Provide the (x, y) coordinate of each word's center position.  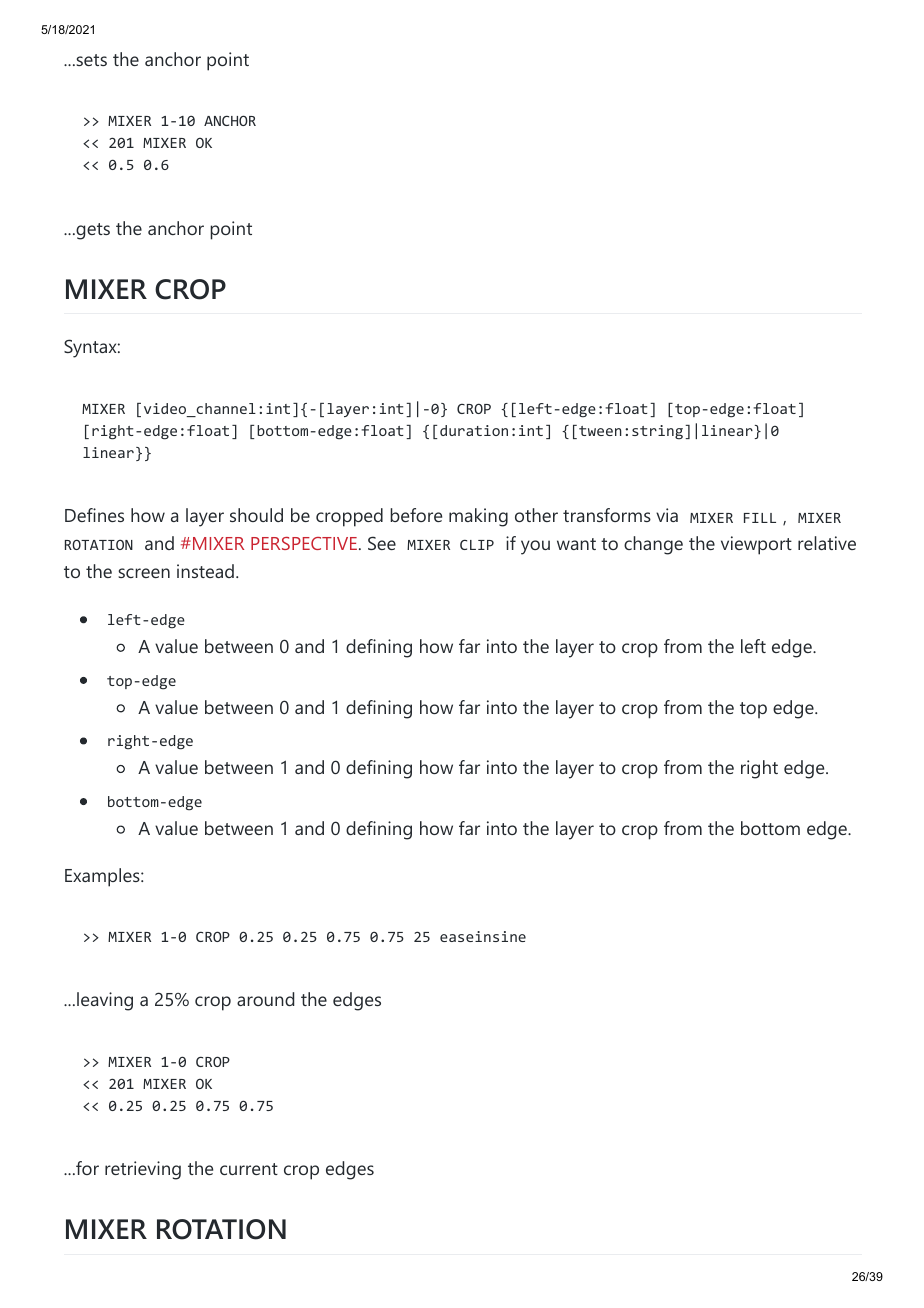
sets (90, 60)
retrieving (143, 1170)
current (249, 1169)
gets (92, 231)
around (265, 999)
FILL (760, 518)
